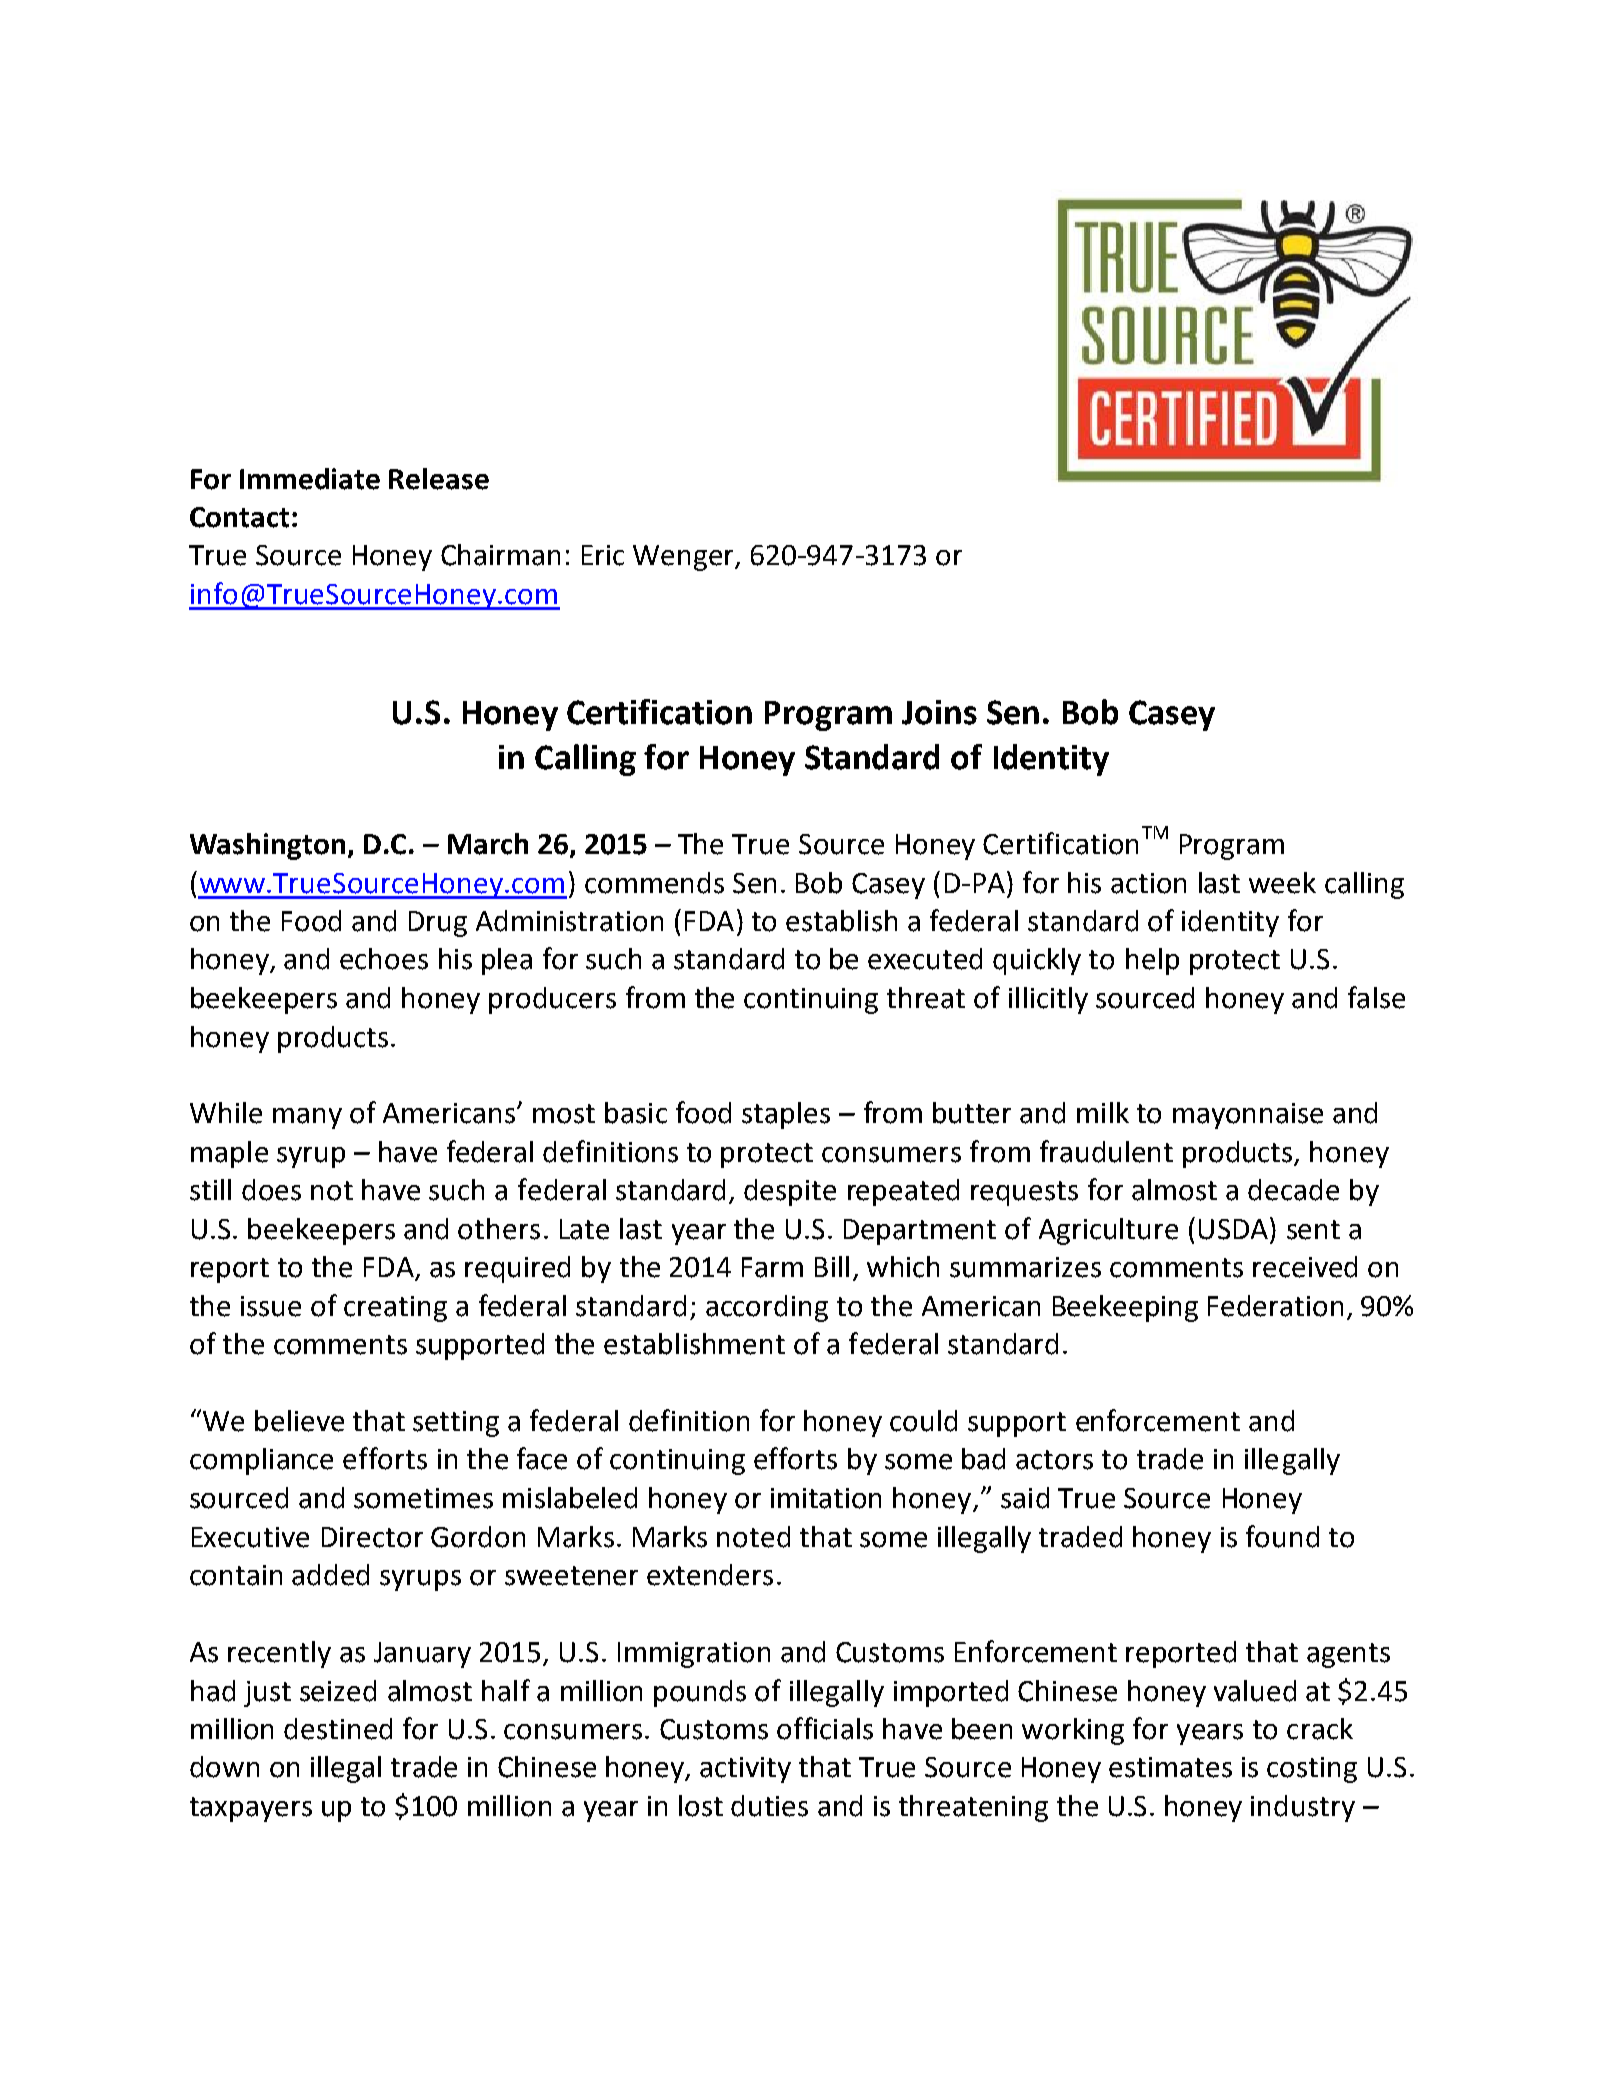 The image size is (1607, 2080). I want to click on decade, so click(1293, 1190).
